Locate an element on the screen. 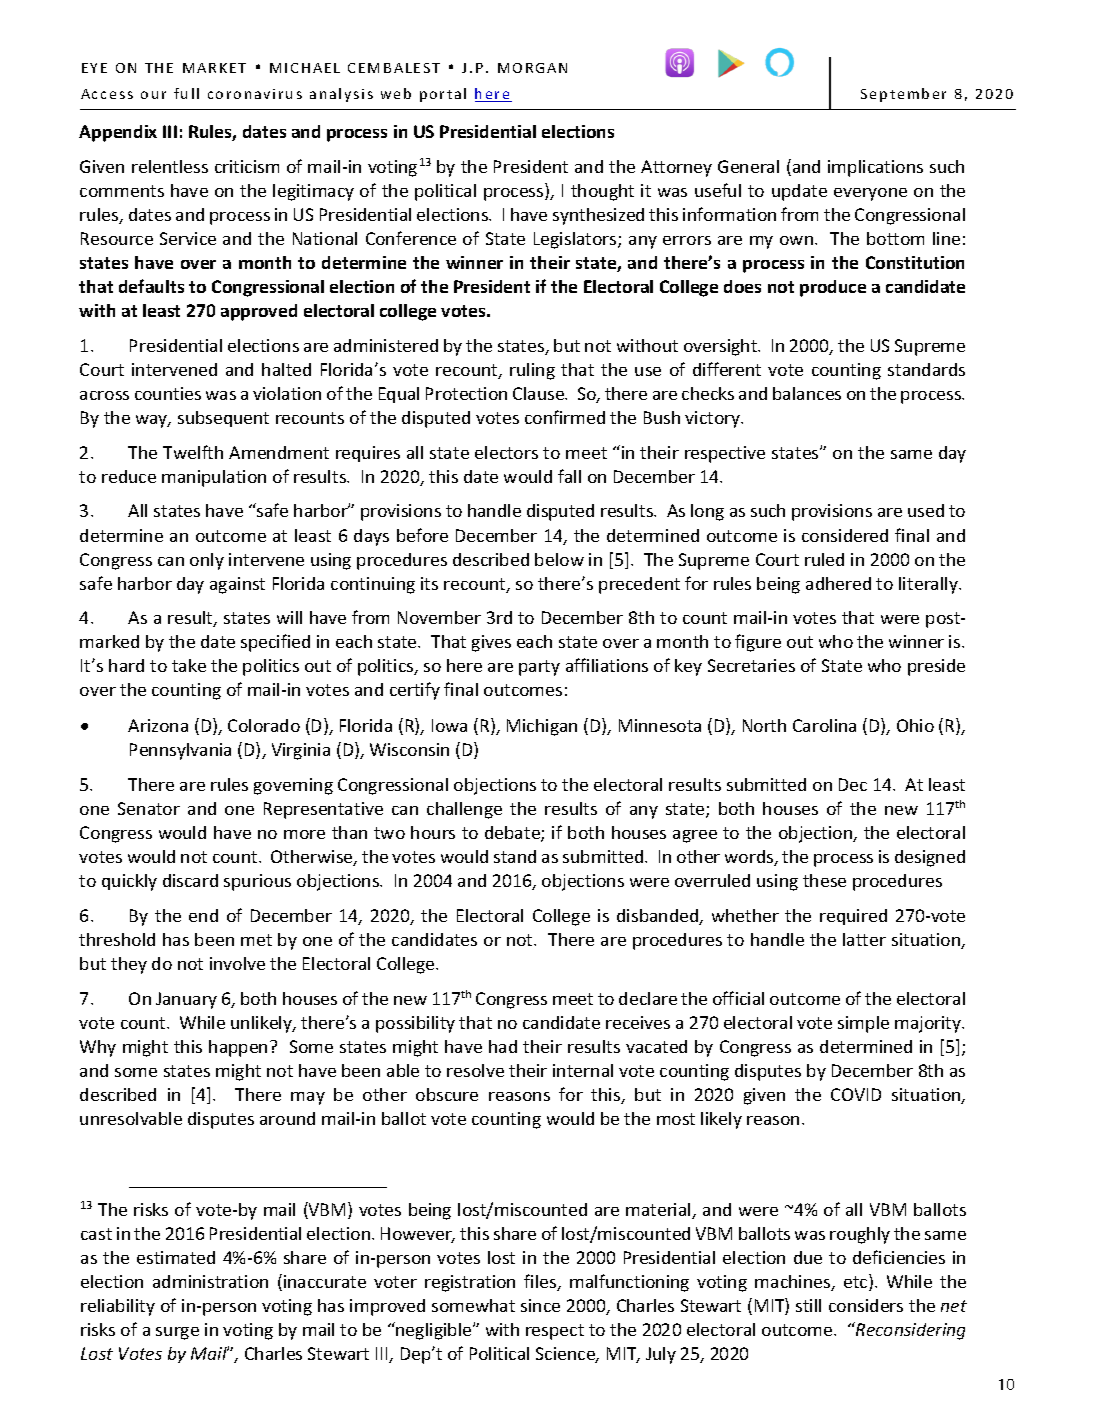 Image resolution: width=1096 pixels, height=1418 pixels. Carolina is located at coordinates (824, 725).
